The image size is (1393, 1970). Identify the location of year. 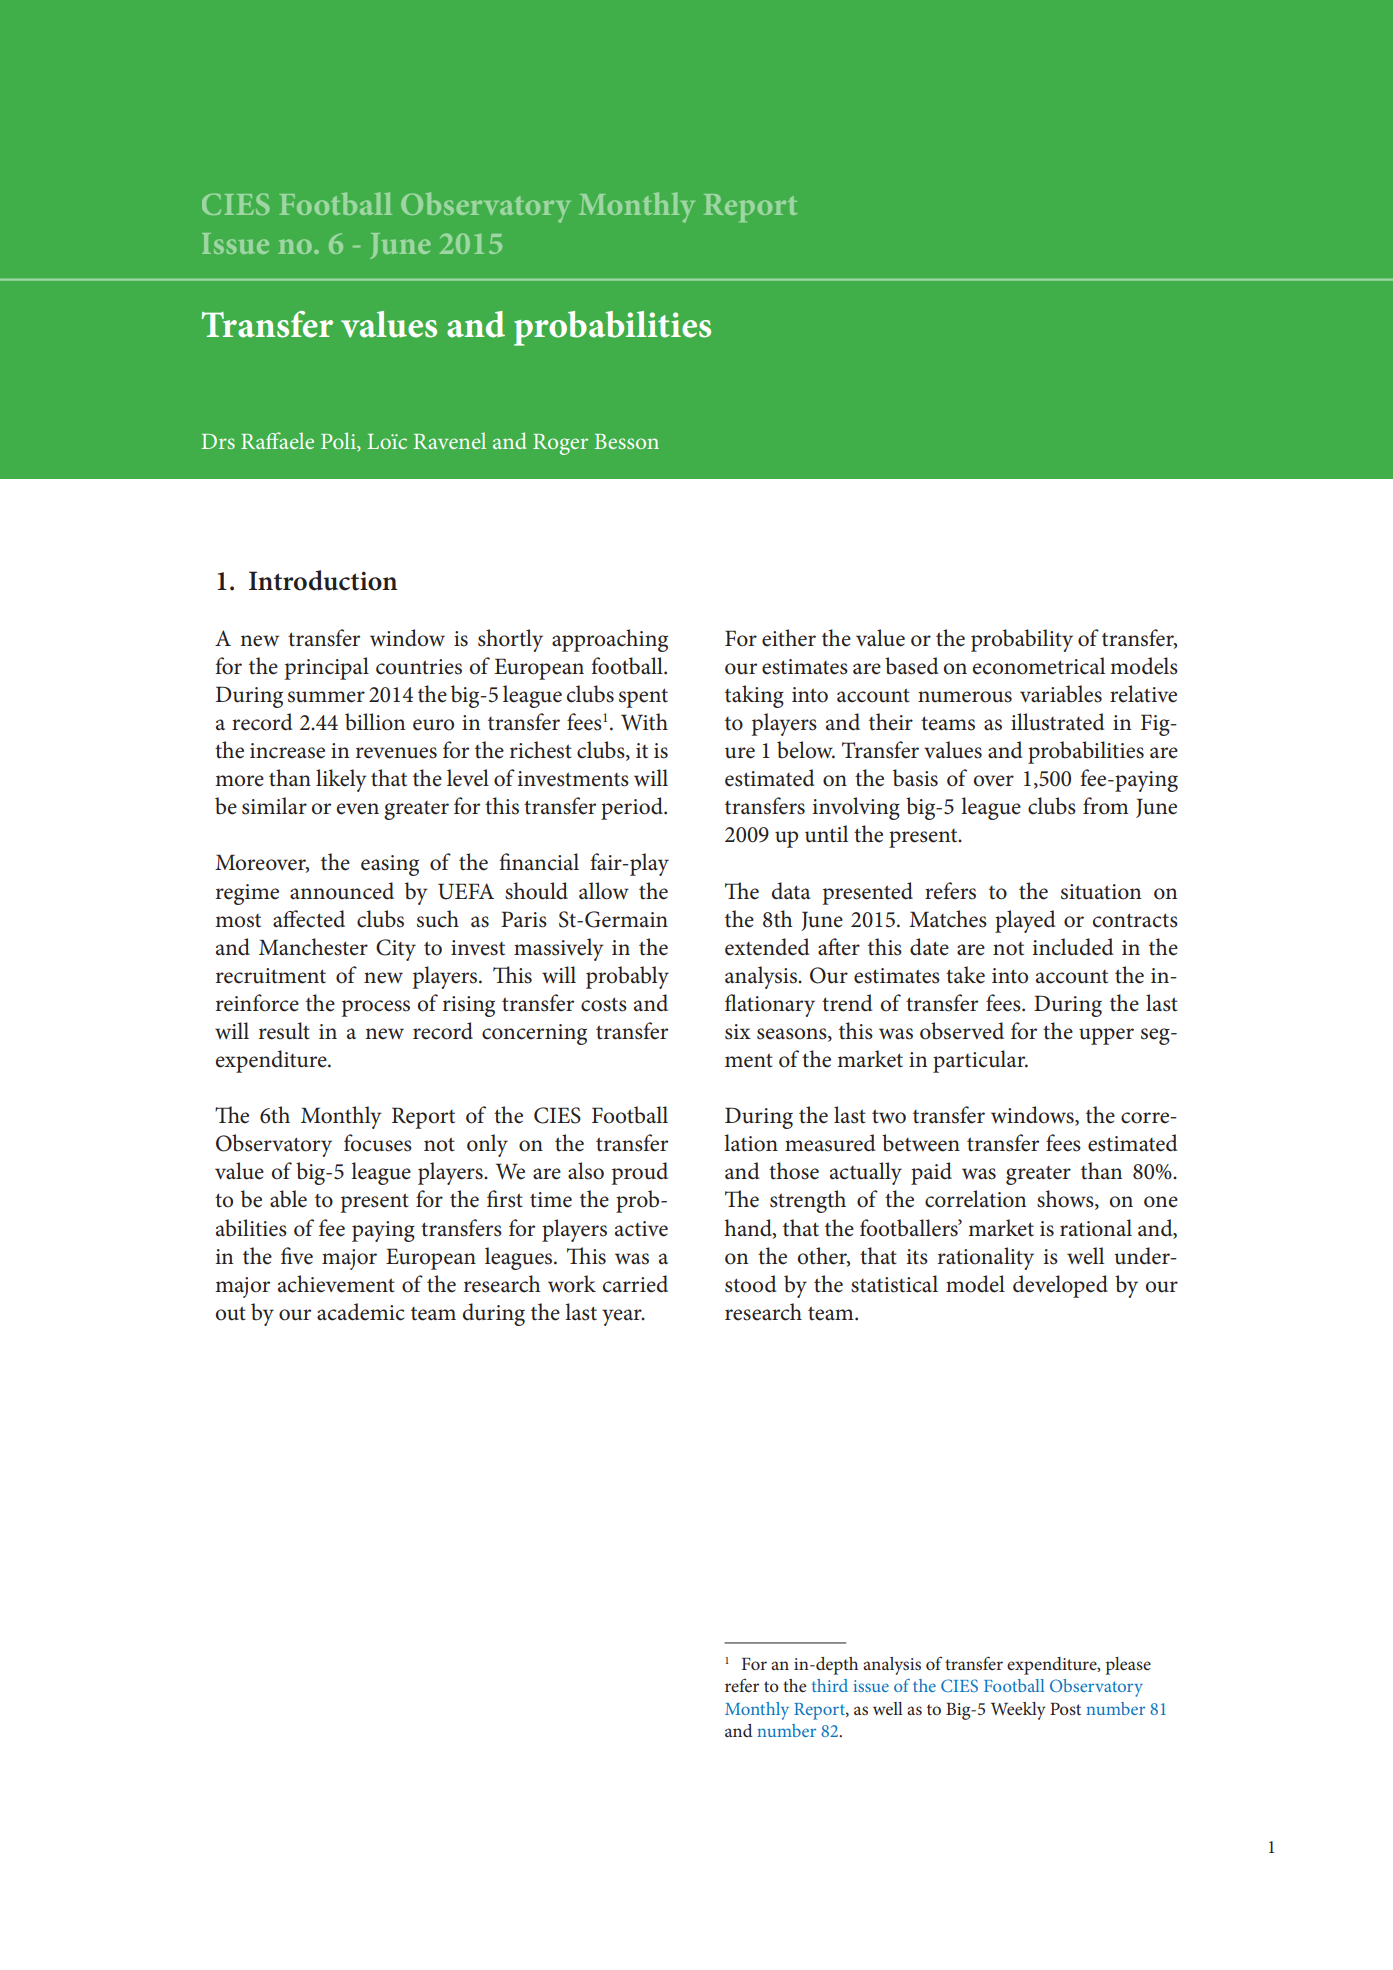
(623, 1317).
